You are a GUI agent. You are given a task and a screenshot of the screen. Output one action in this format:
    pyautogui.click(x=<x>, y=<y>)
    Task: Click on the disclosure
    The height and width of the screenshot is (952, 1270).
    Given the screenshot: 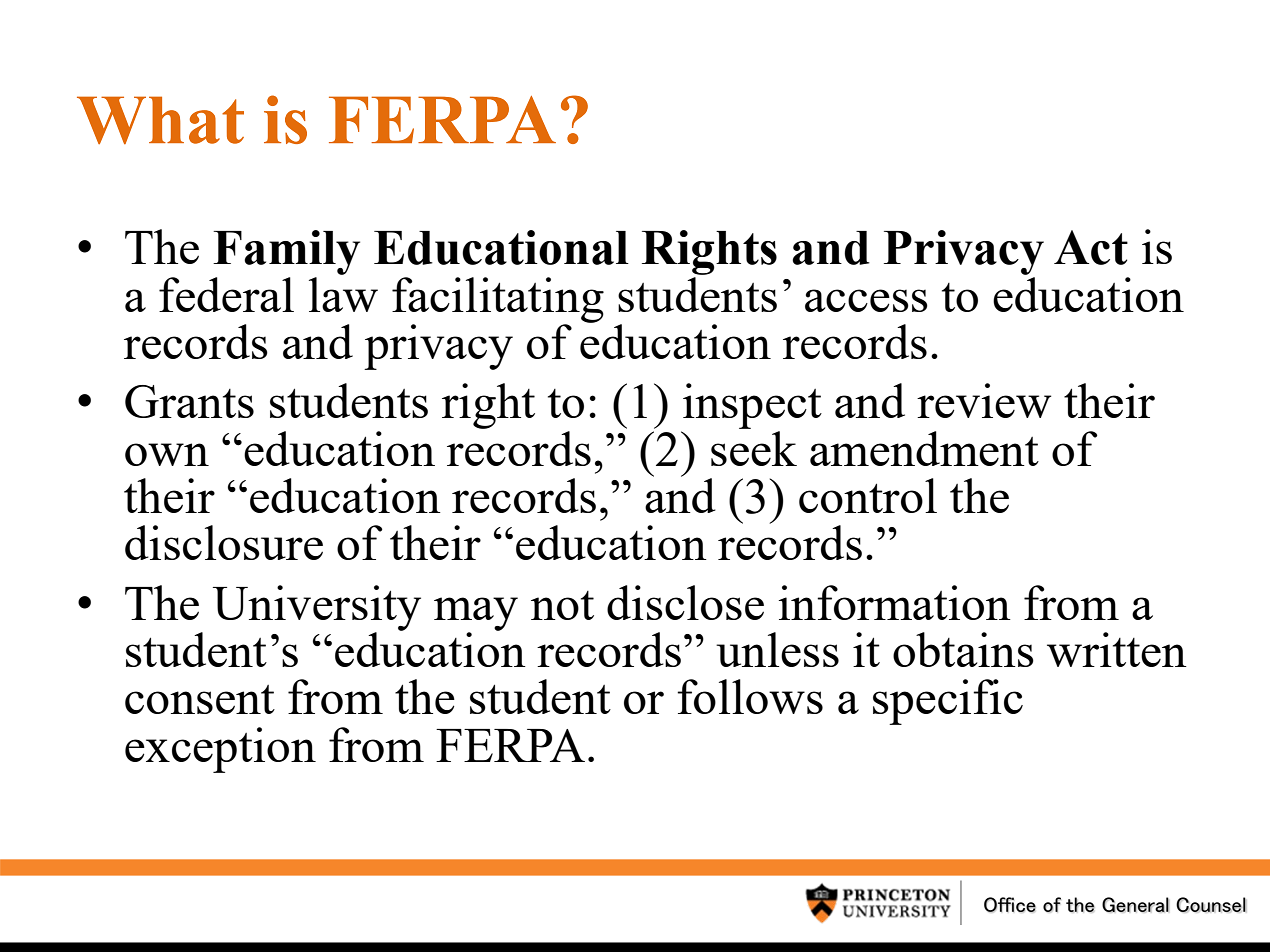 What is the action you would take?
    pyautogui.click(x=224, y=542)
